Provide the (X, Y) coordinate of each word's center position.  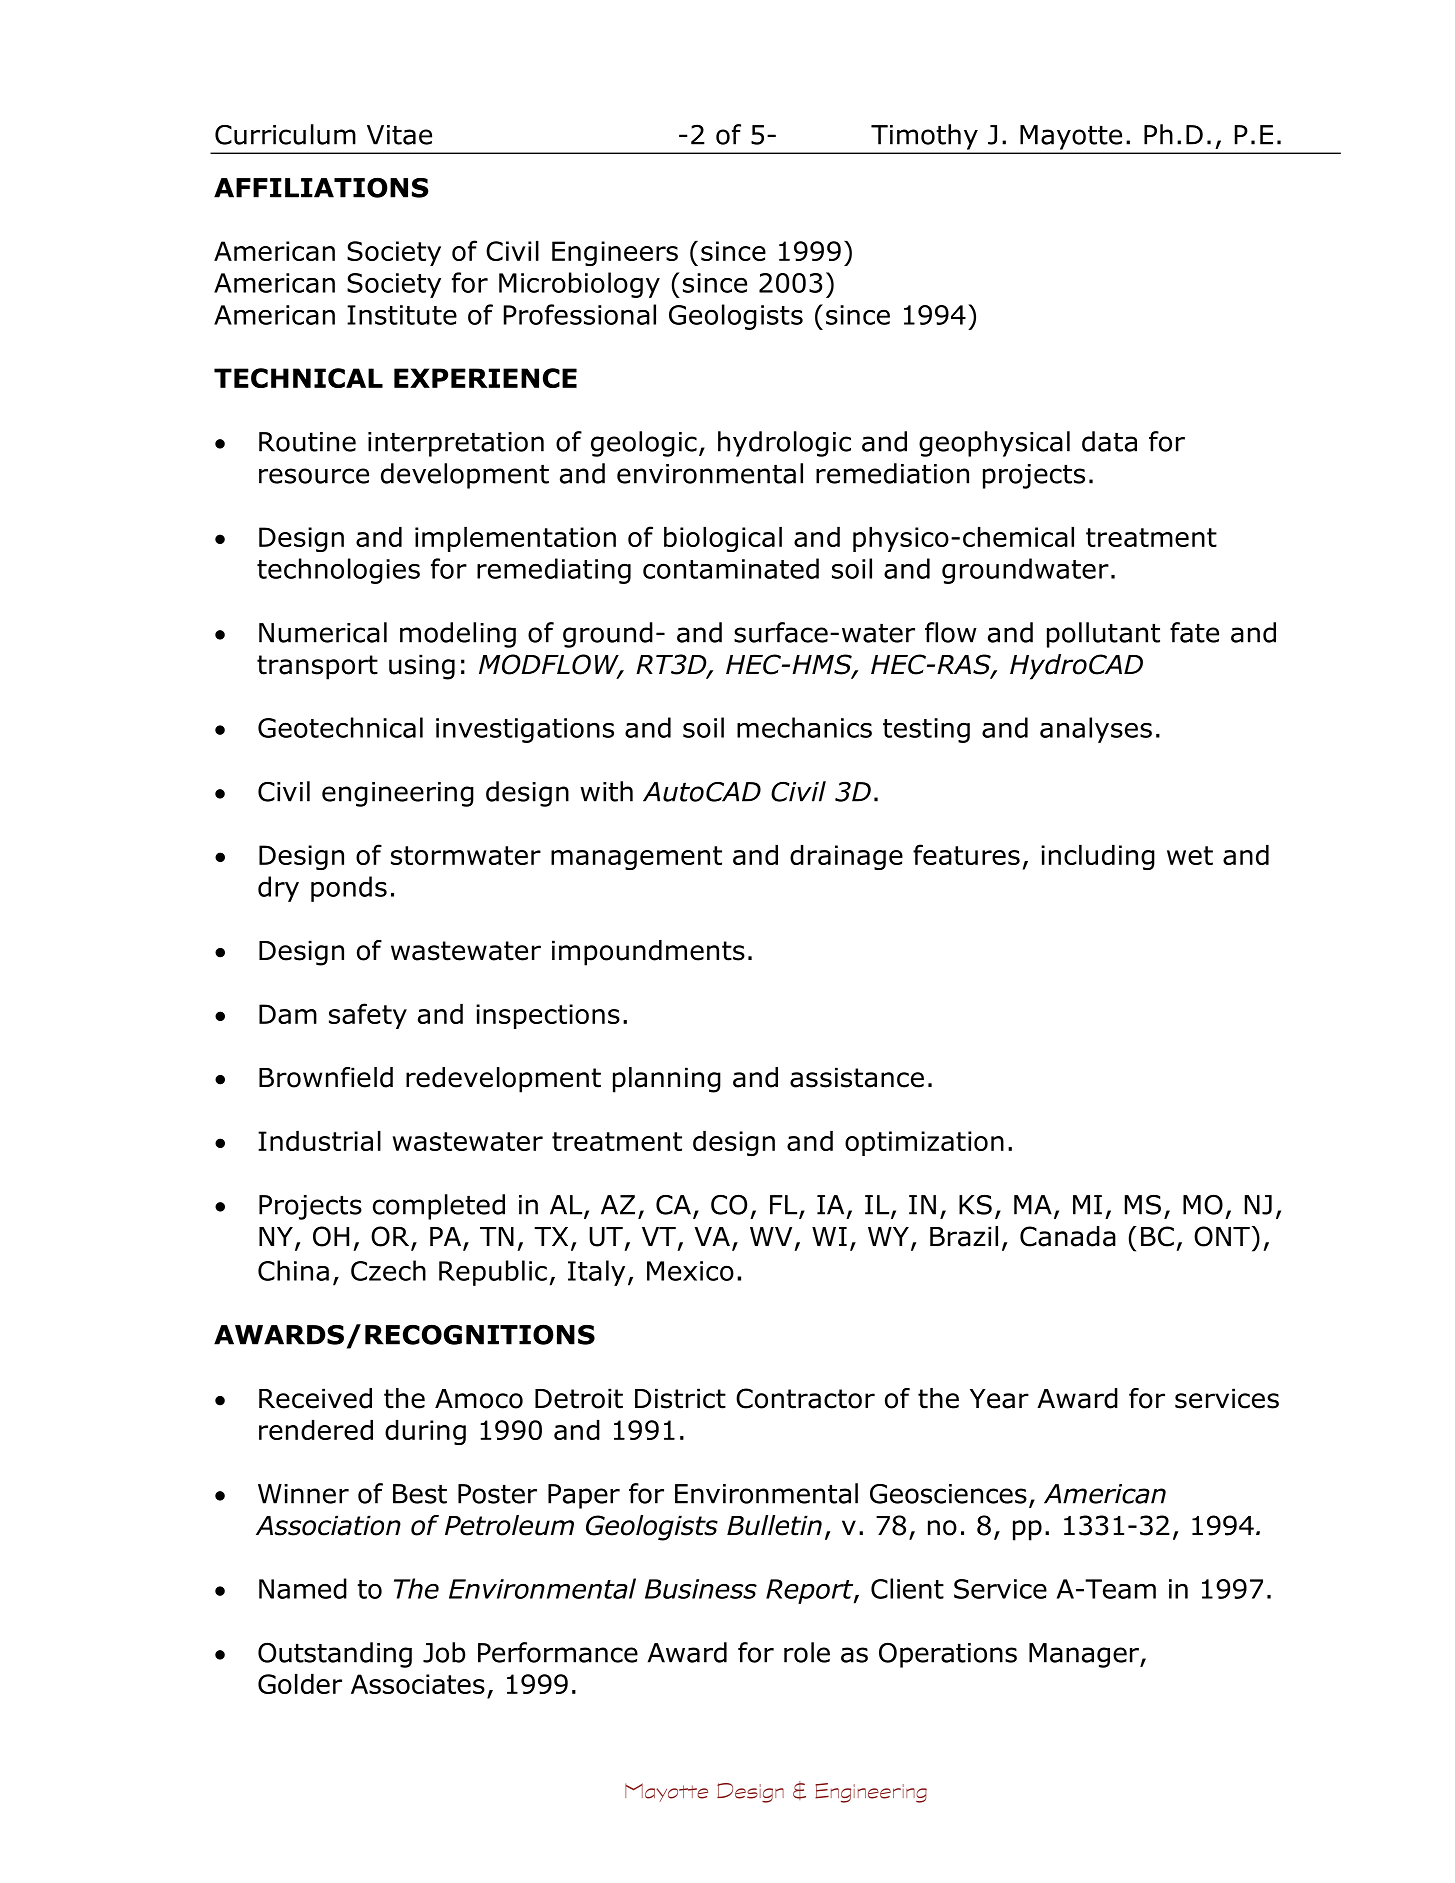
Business (701, 1589)
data (1109, 441)
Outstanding (335, 1655)
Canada (1068, 1236)
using (422, 667)
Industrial (319, 1141)
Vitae (399, 135)
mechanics (804, 727)
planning (667, 1080)
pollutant (1103, 635)
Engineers (615, 253)
